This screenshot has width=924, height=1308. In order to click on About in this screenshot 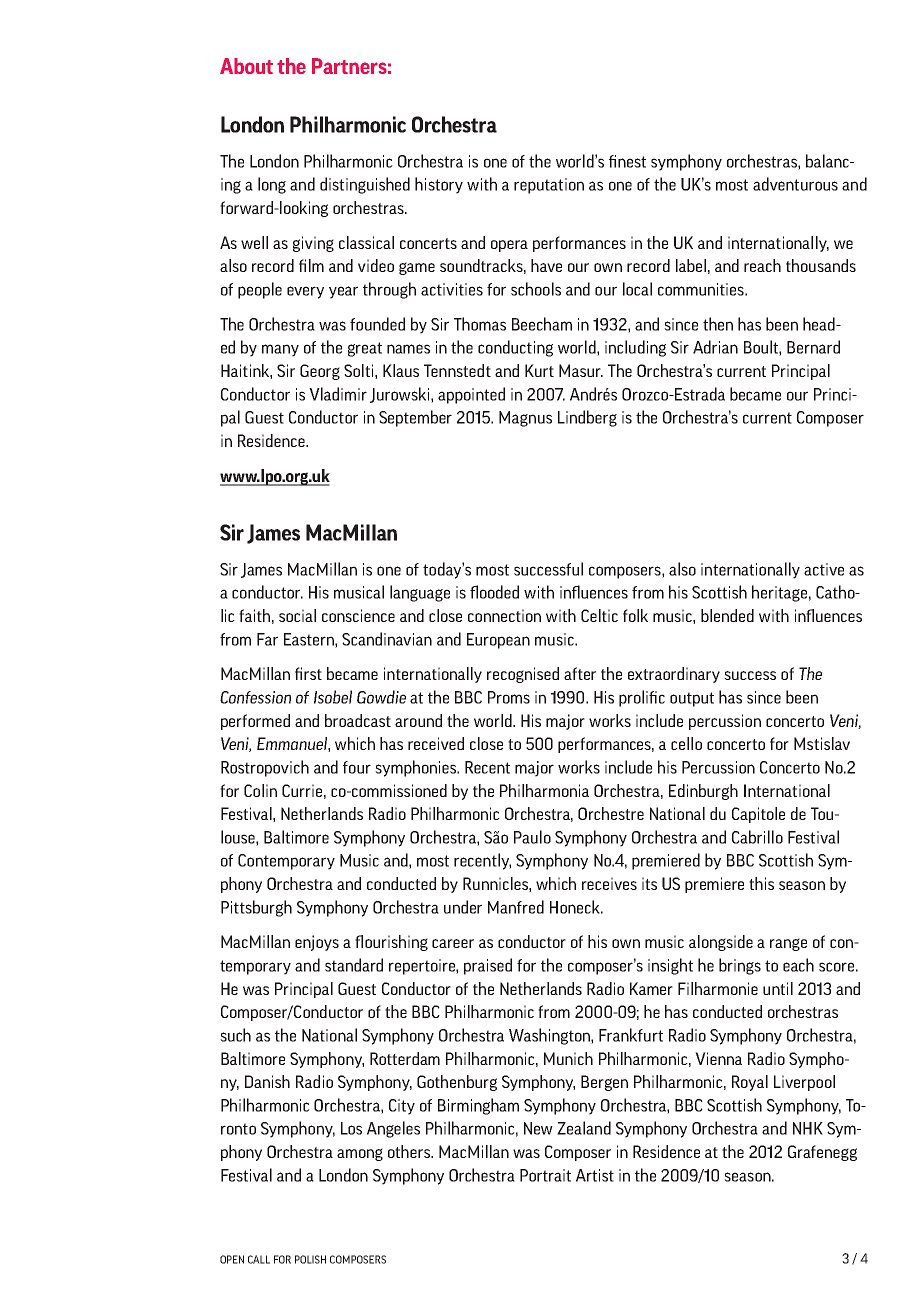, I will do `click(246, 66)`.
